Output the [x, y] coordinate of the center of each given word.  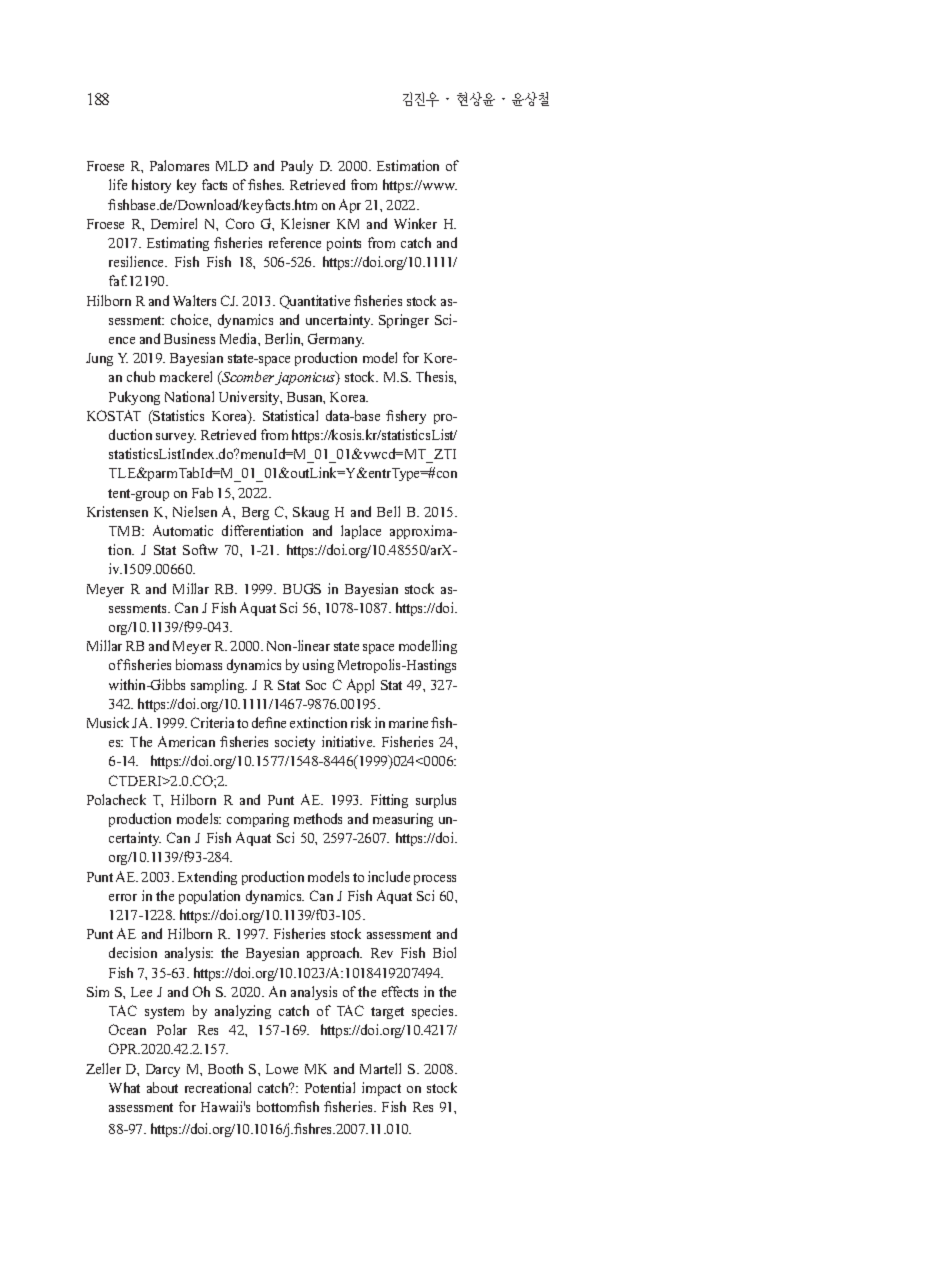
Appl [360, 686]
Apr [350, 206]
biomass [199, 664]
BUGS [302, 588]
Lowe [282, 1069]
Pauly [297, 167]
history [151, 186]
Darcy [163, 1070]
